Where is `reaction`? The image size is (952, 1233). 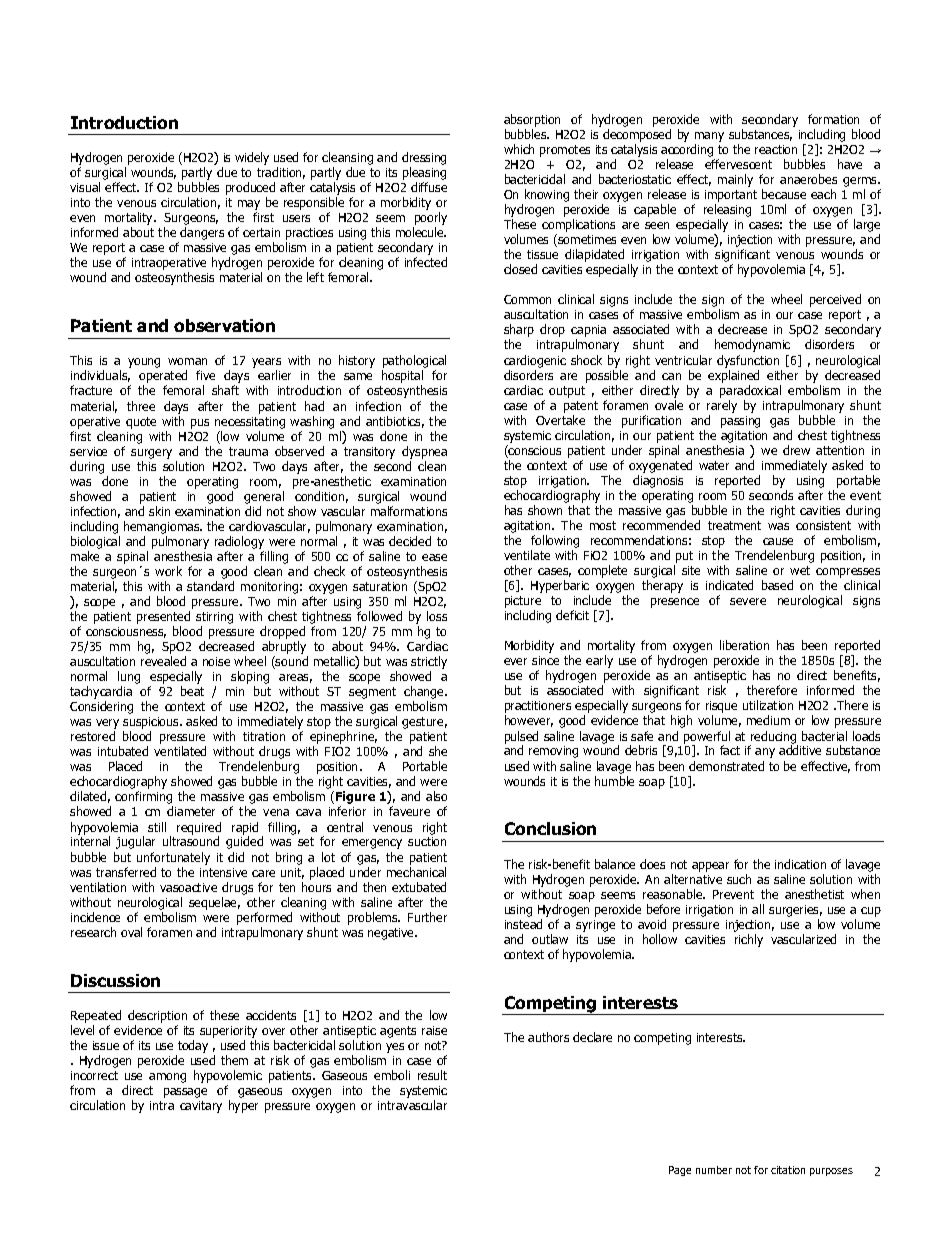
reaction is located at coordinates (776, 149).
